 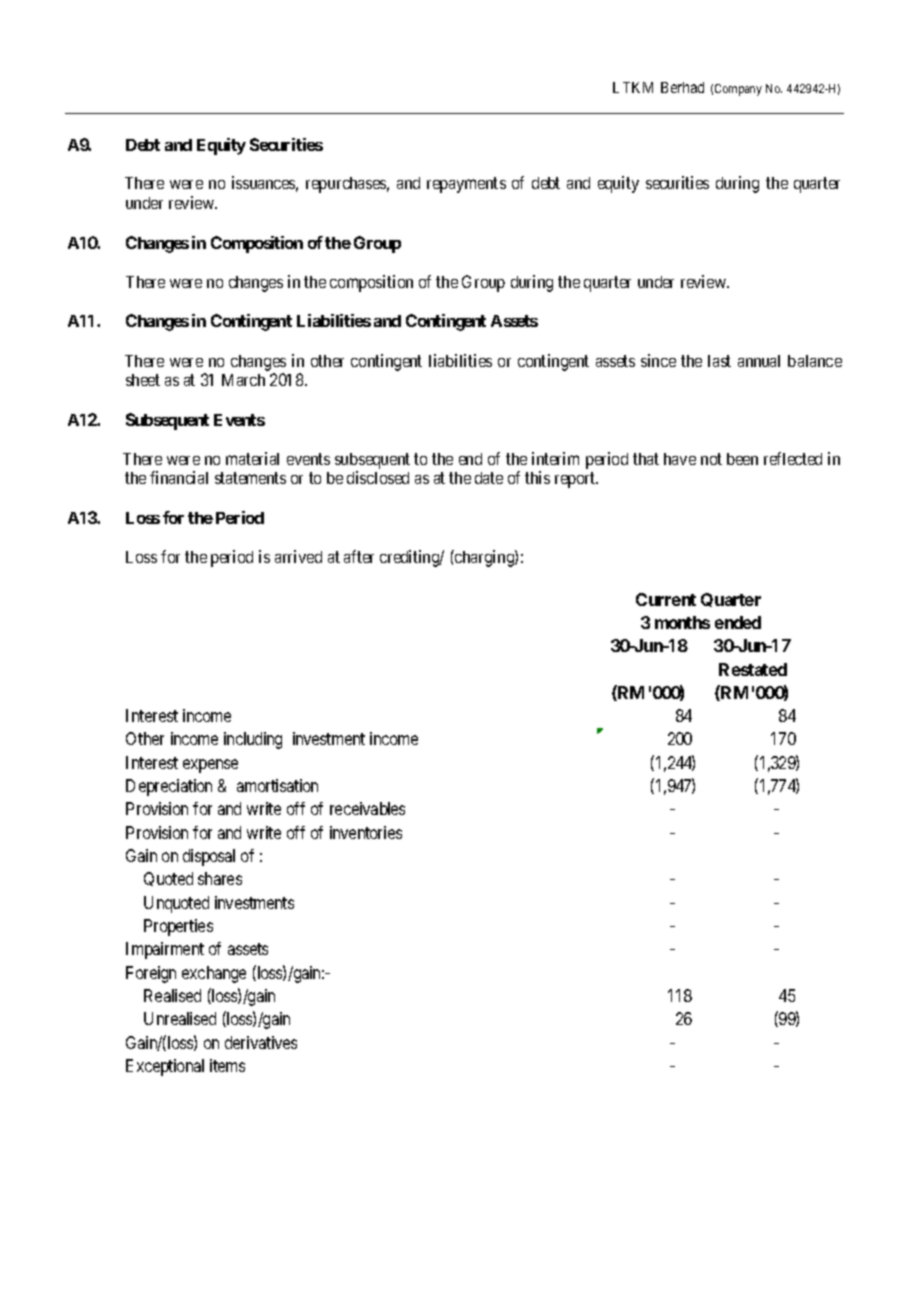 What do you see at coordinates (682, 87) in the page?
I see `Berhad` at bounding box center [682, 87].
